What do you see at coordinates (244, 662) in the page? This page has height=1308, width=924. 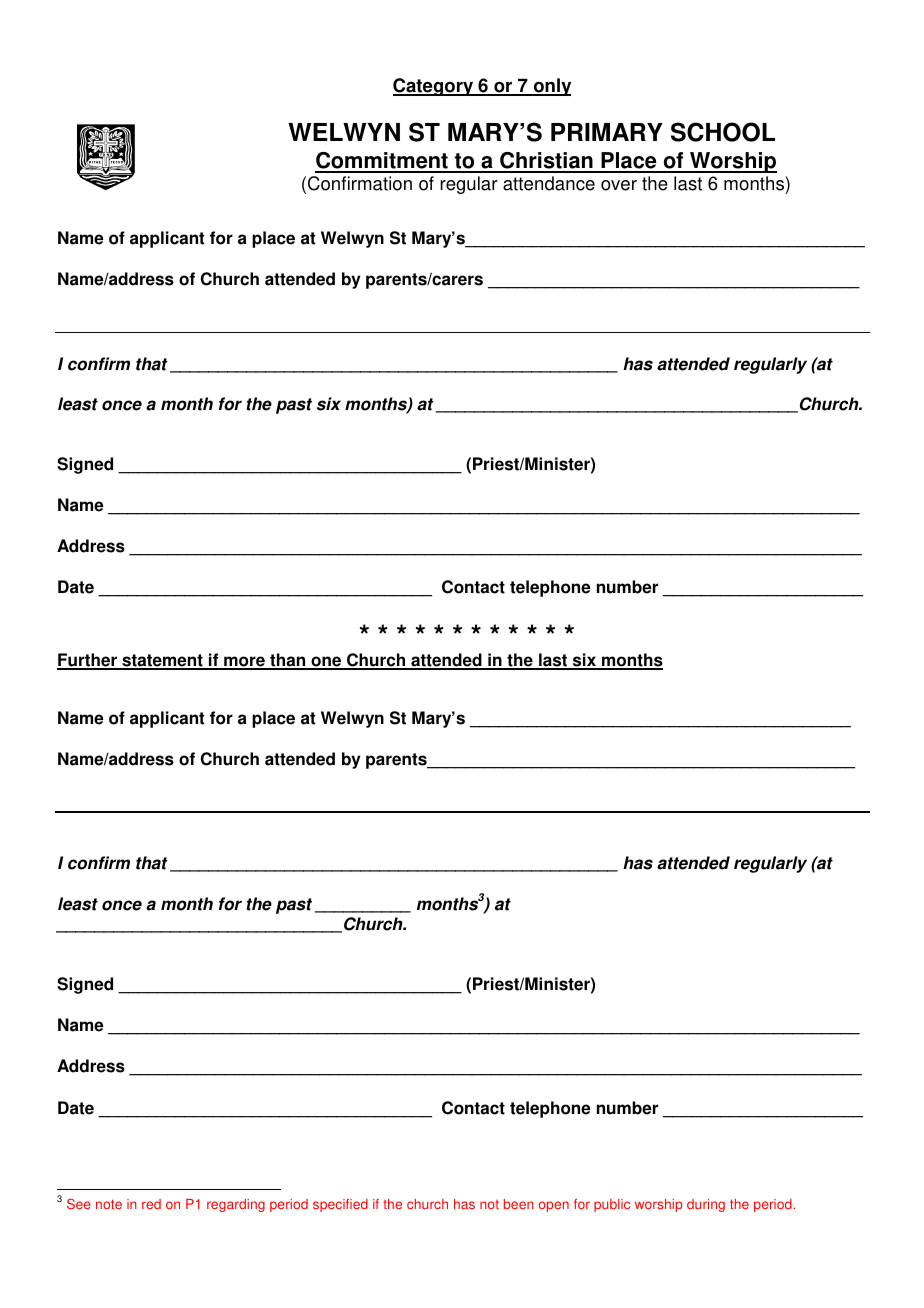 I see `more` at bounding box center [244, 662].
